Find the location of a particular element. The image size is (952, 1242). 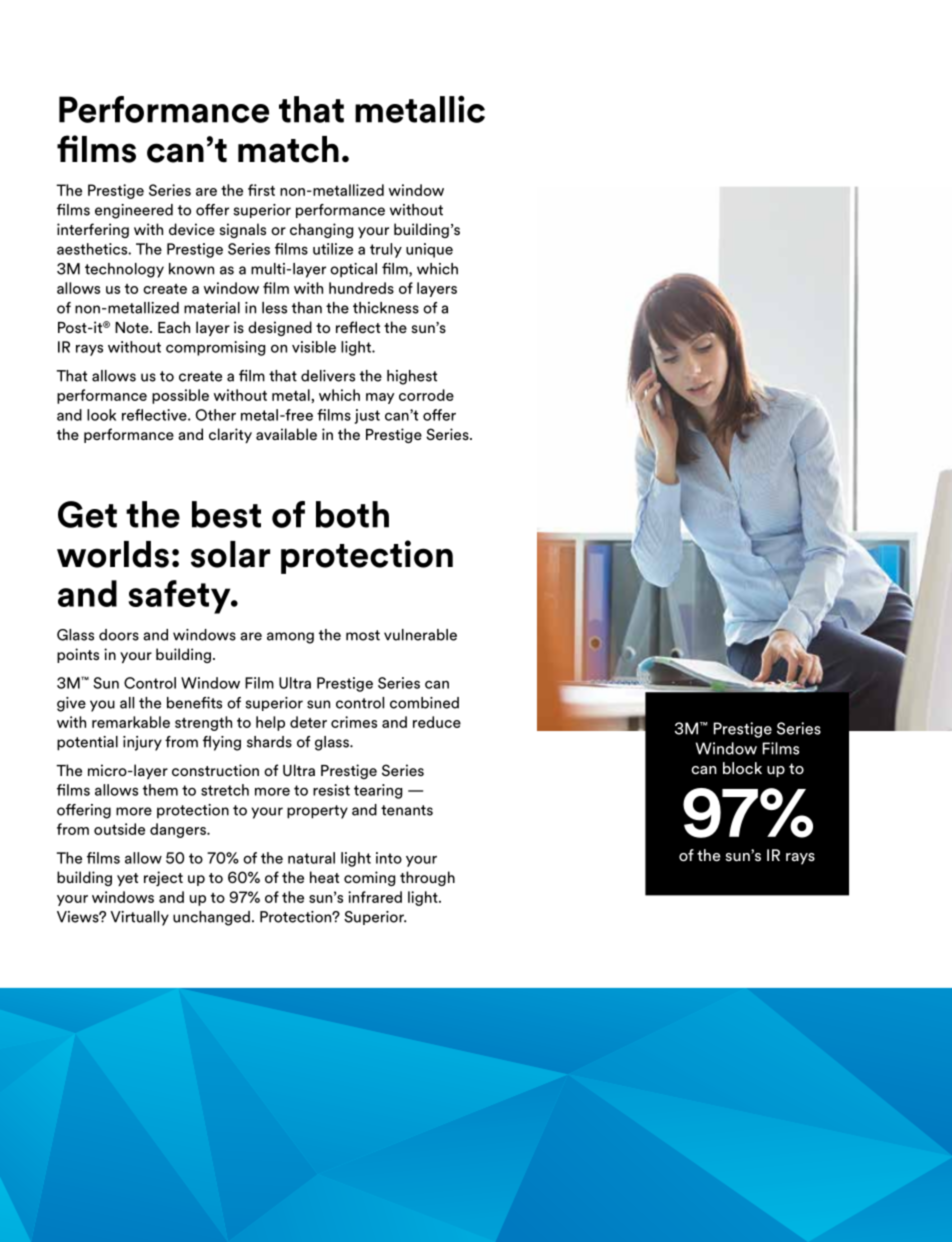

reject is located at coordinates (163, 878).
